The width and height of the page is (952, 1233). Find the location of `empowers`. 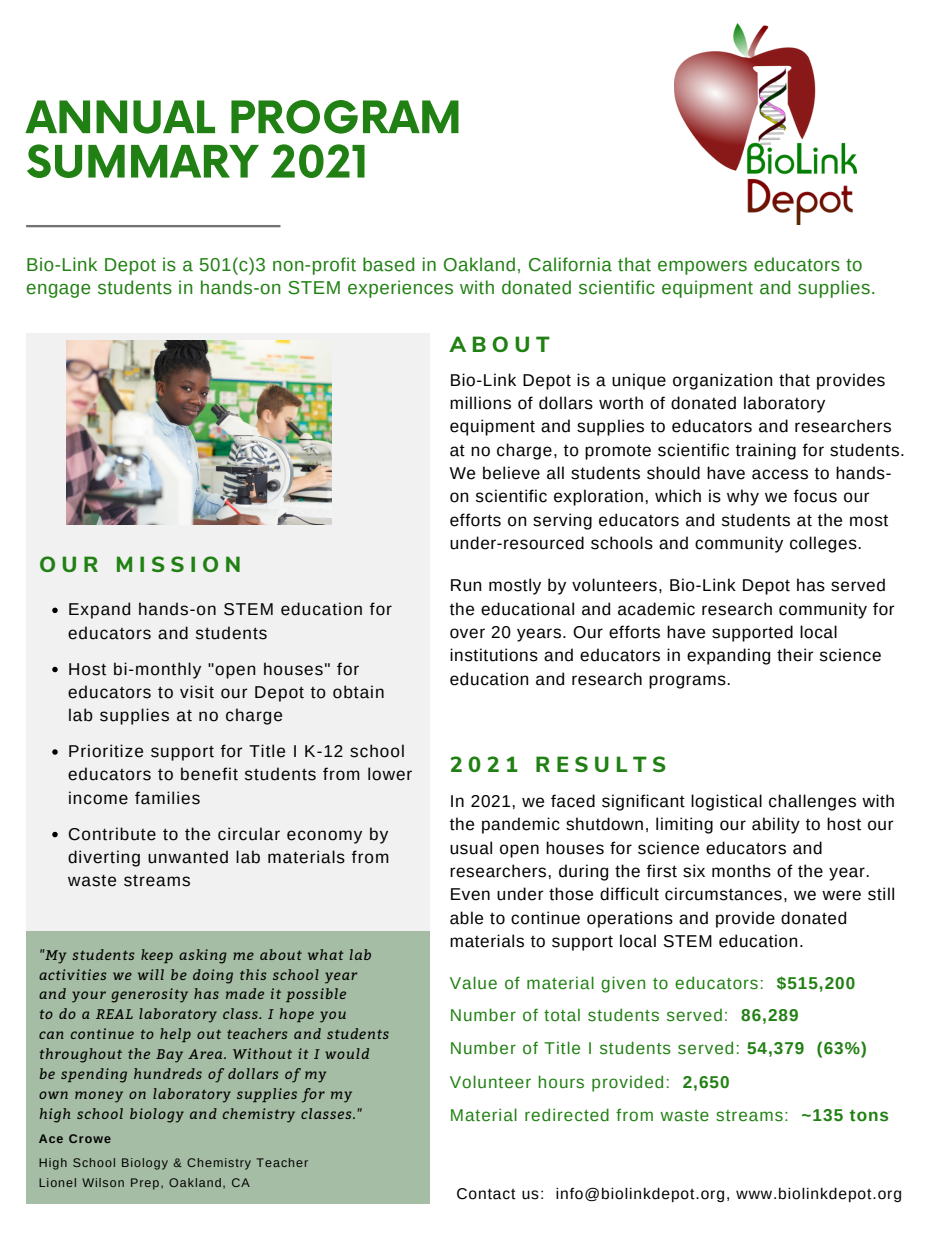

empowers is located at coordinates (702, 268).
